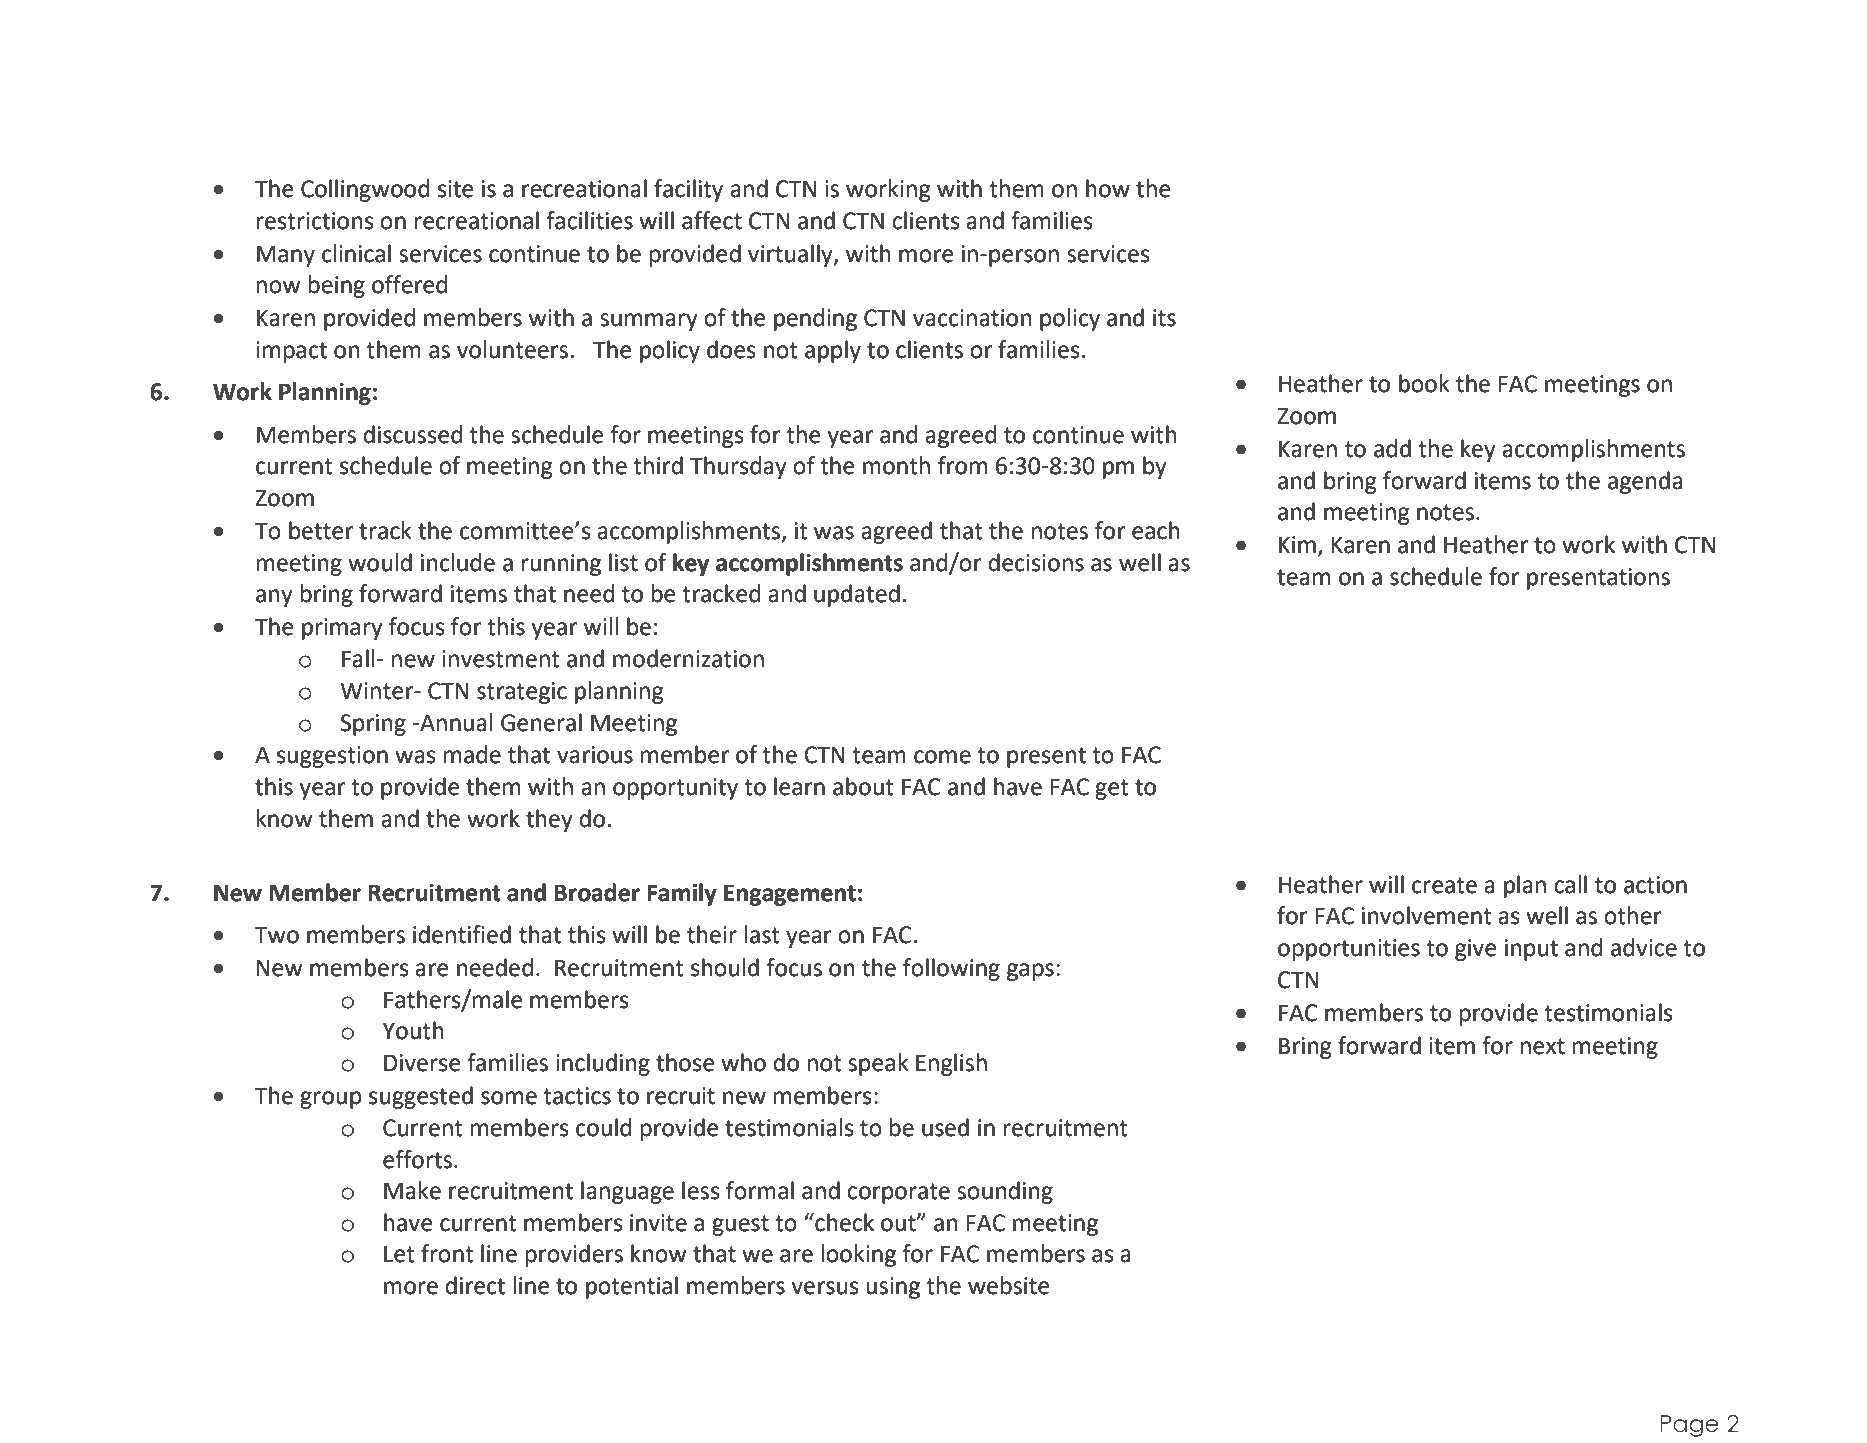 This screenshot has height=1443, width=1867. What do you see at coordinates (893, 1288) in the screenshot?
I see `using` at bounding box center [893, 1288].
